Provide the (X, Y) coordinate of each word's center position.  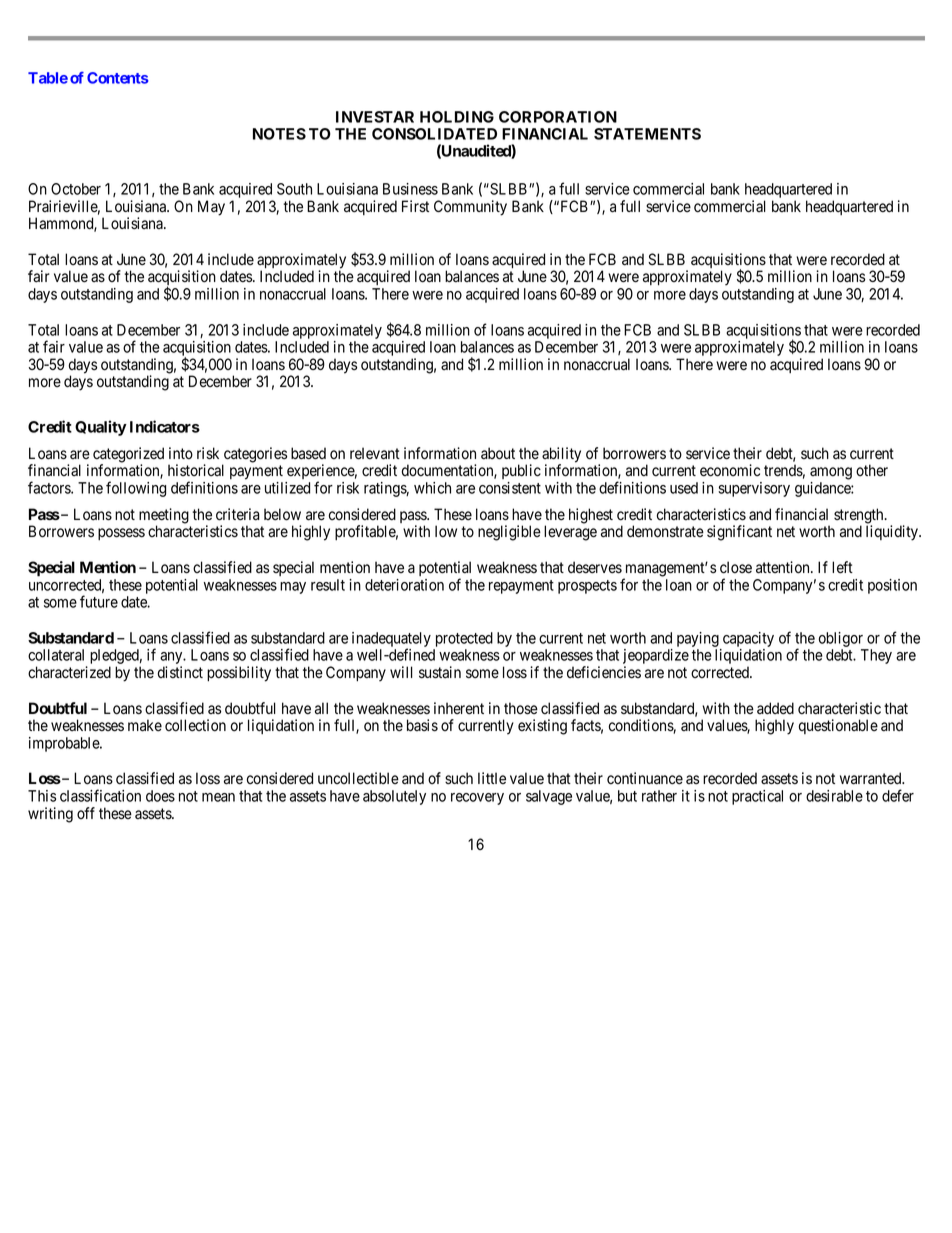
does (160, 796)
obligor (842, 641)
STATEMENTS (647, 134)
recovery (477, 799)
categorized (128, 456)
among (831, 473)
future (99, 601)
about (498, 453)
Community (470, 208)
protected (463, 641)
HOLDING (457, 117)
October (76, 189)
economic (730, 470)
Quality (101, 428)
